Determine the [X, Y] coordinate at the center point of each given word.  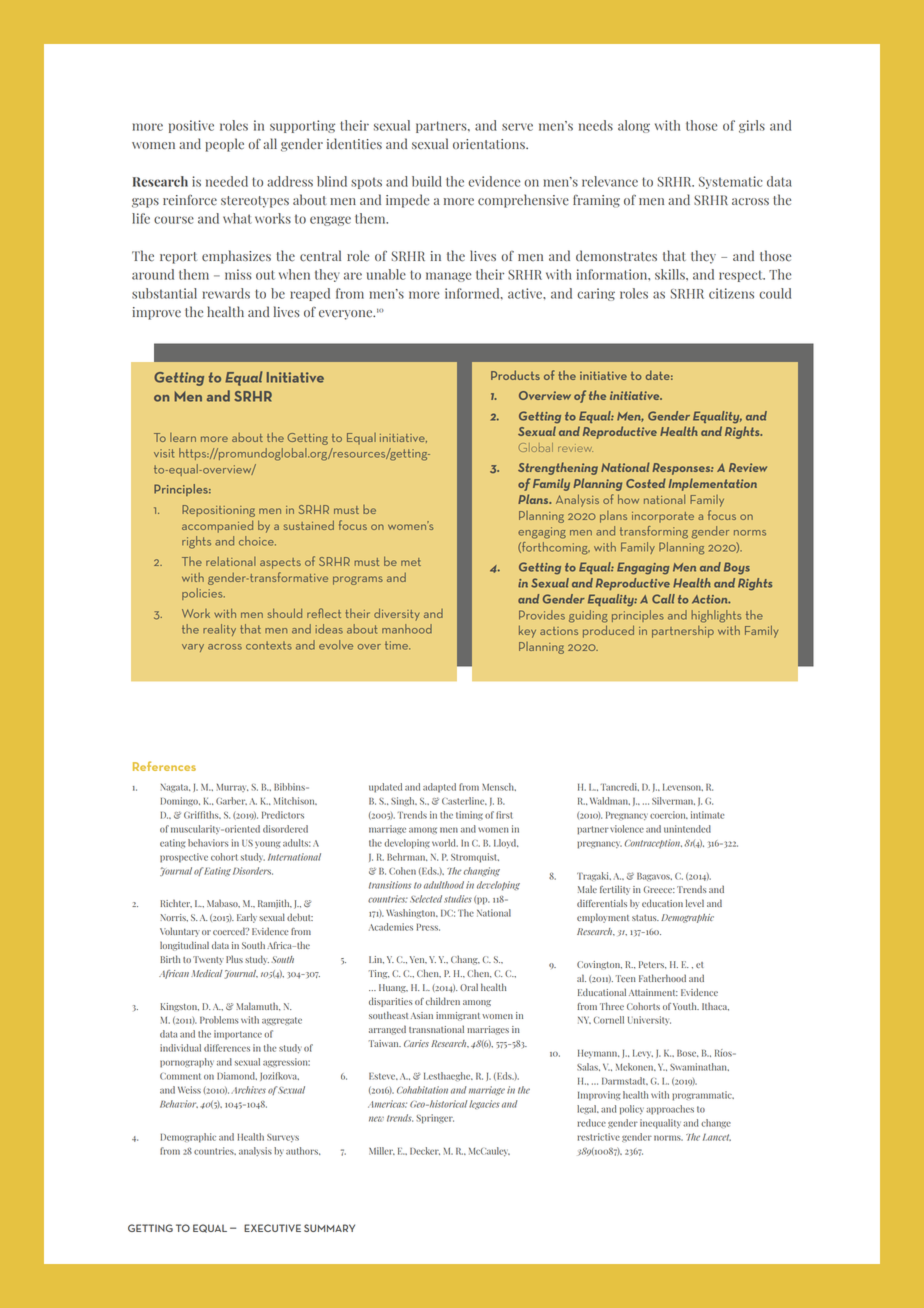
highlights [716, 616]
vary [193, 648]
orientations [490, 144]
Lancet [717, 1137]
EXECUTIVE [272, 1228]
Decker [425, 1151]
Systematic [730, 182]
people [224, 145]
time [397, 645]
